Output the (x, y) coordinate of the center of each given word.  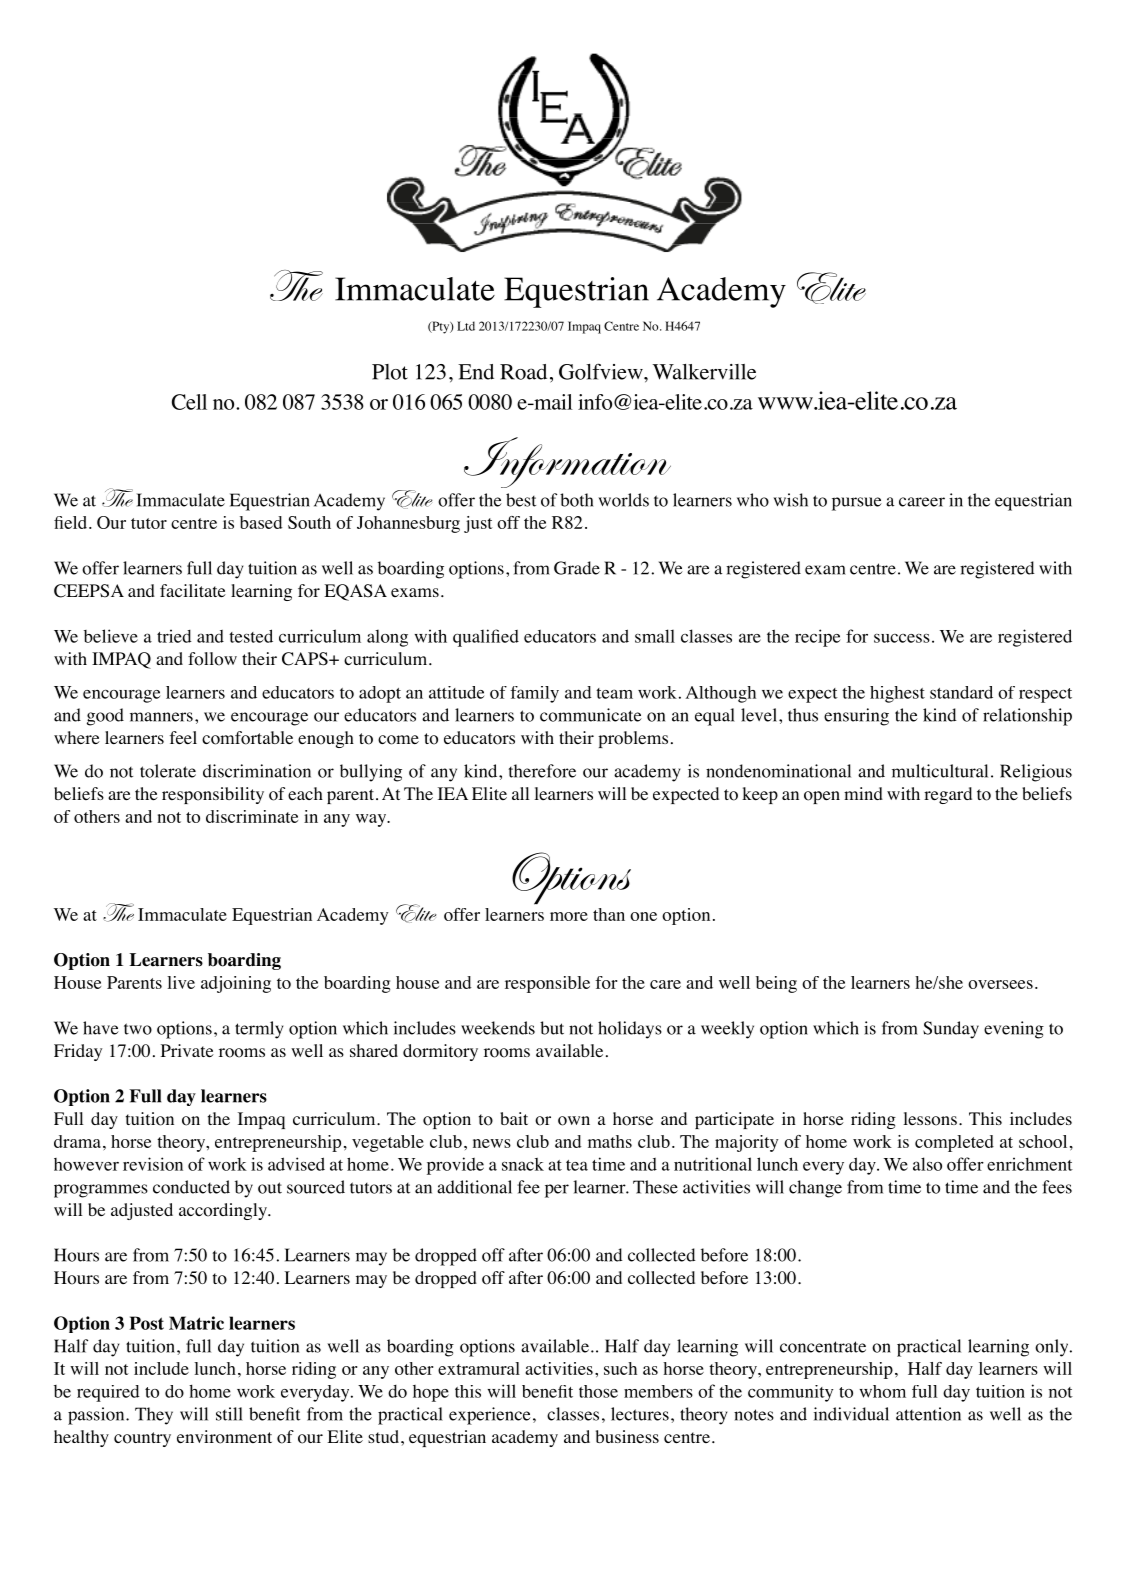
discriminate (252, 816)
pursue (857, 504)
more (569, 916)
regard (948, 795)
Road (523, 372)
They (154, 1416)
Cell (189, 402)
